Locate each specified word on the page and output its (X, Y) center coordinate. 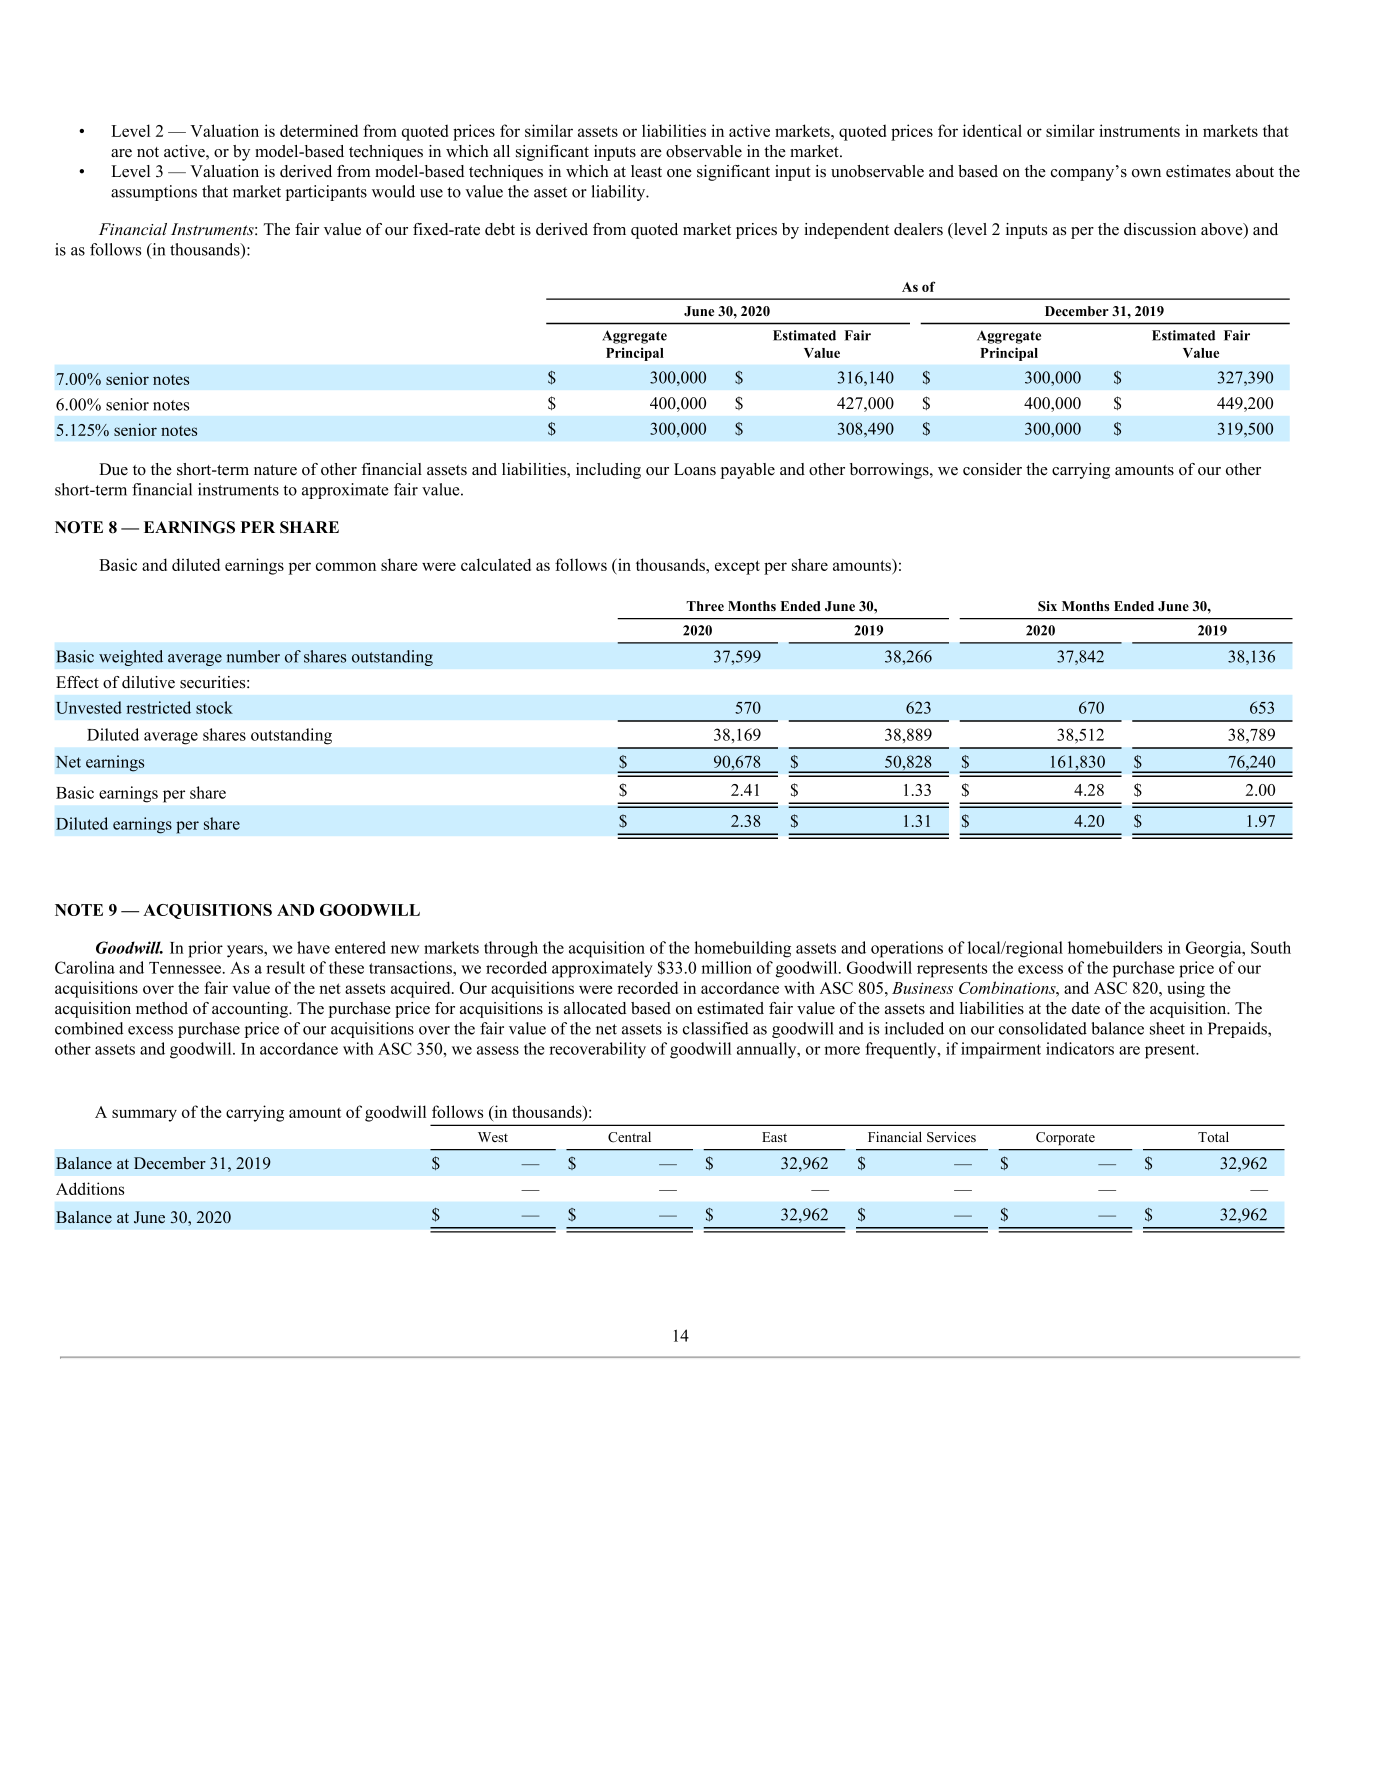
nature (275, 470)
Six (1047, 606)
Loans (695, 469)
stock (214, 707)
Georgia (1215, 949)
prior (205, 949)
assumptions (154, 193)
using (1186, 989)
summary (144, 1115)
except (737, 567)
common (346, 566)
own (1146, 173)
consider (992, 469)
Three (705, 606)
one (679, 173)
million (726, 967)
